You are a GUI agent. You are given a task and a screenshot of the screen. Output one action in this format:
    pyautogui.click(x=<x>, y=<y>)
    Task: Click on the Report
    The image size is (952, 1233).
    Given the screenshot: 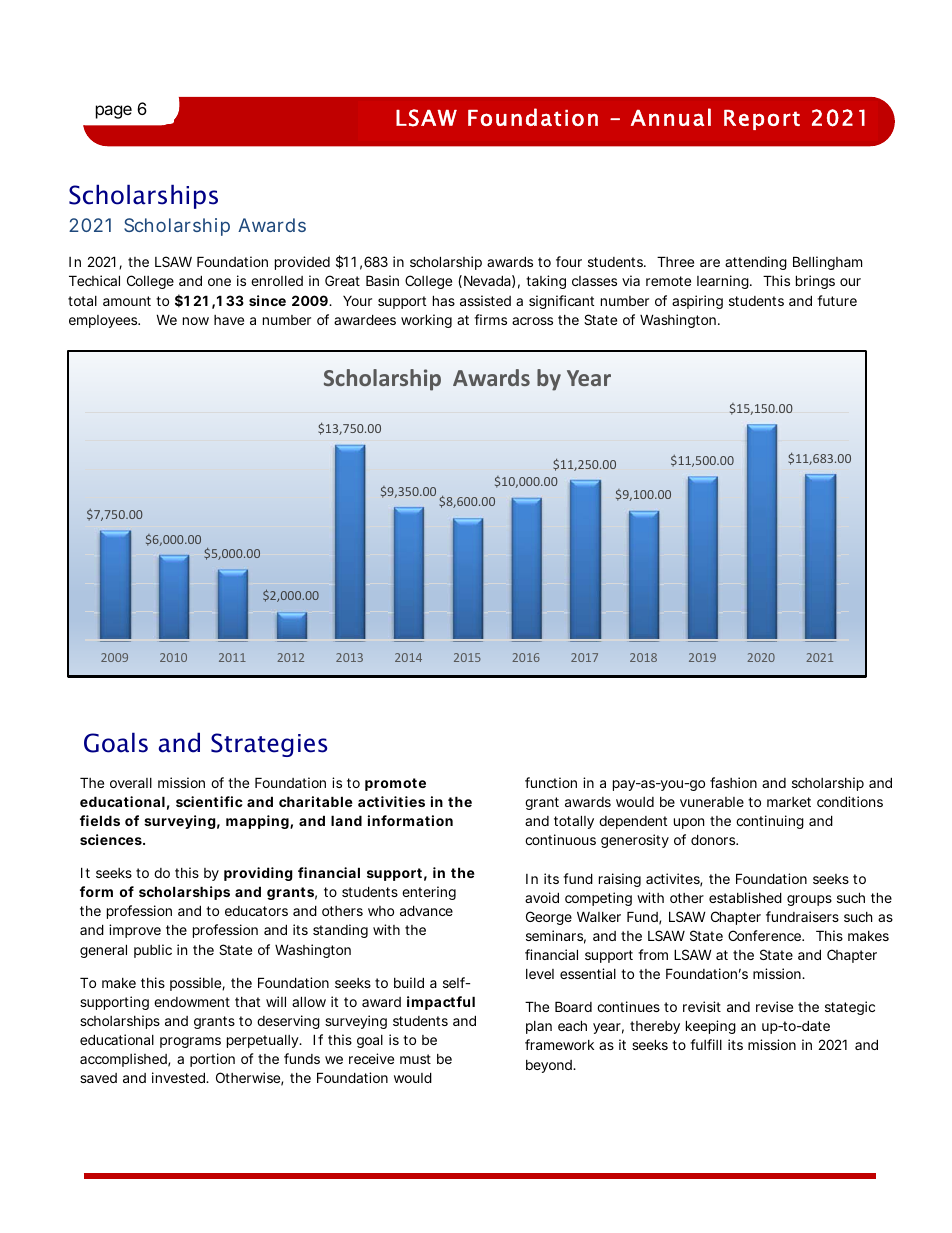 What is the action you would take?
    pyautogui.click(x=762, y=120)
